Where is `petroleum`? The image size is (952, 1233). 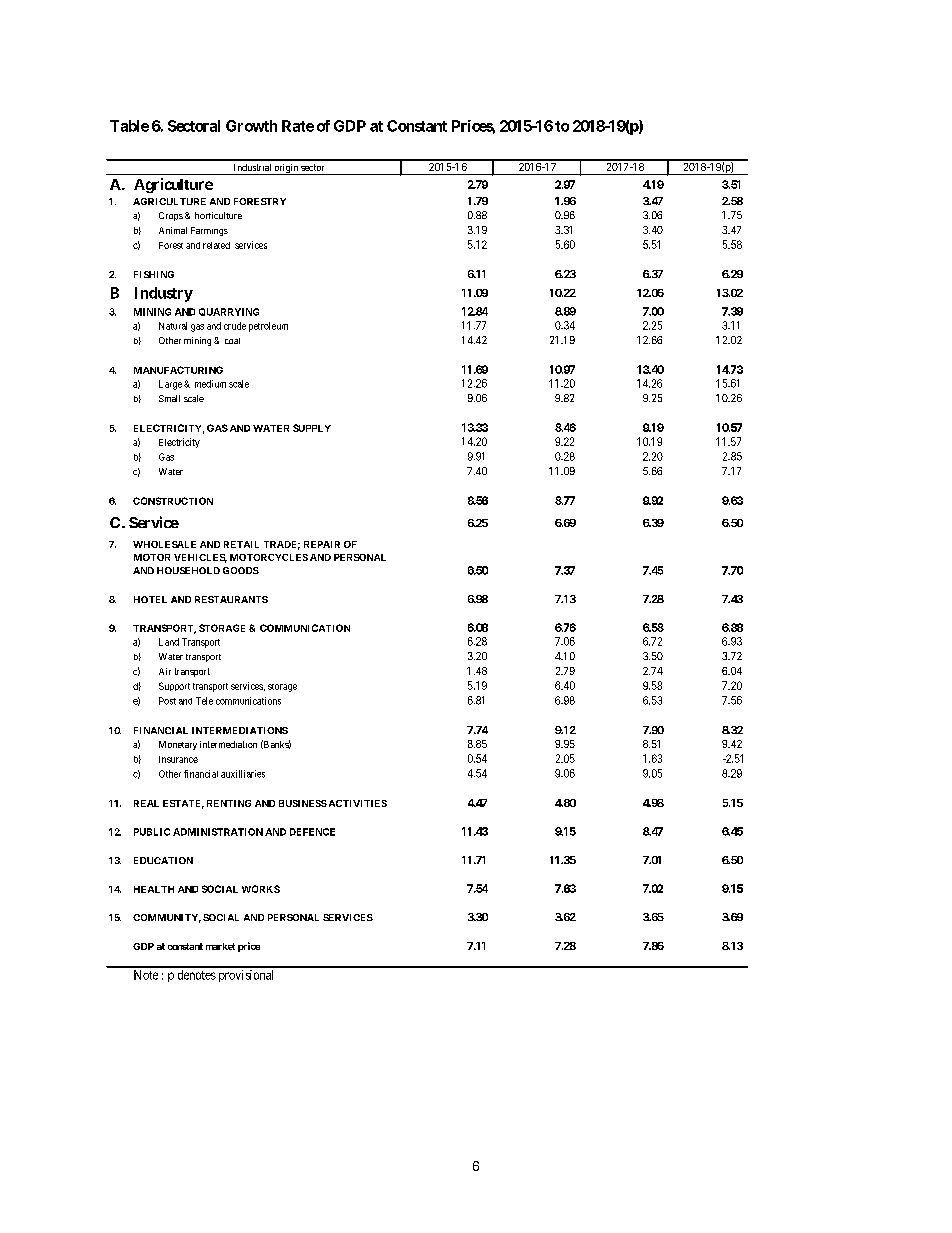
petroleum is located at coordinates (268, 327).
